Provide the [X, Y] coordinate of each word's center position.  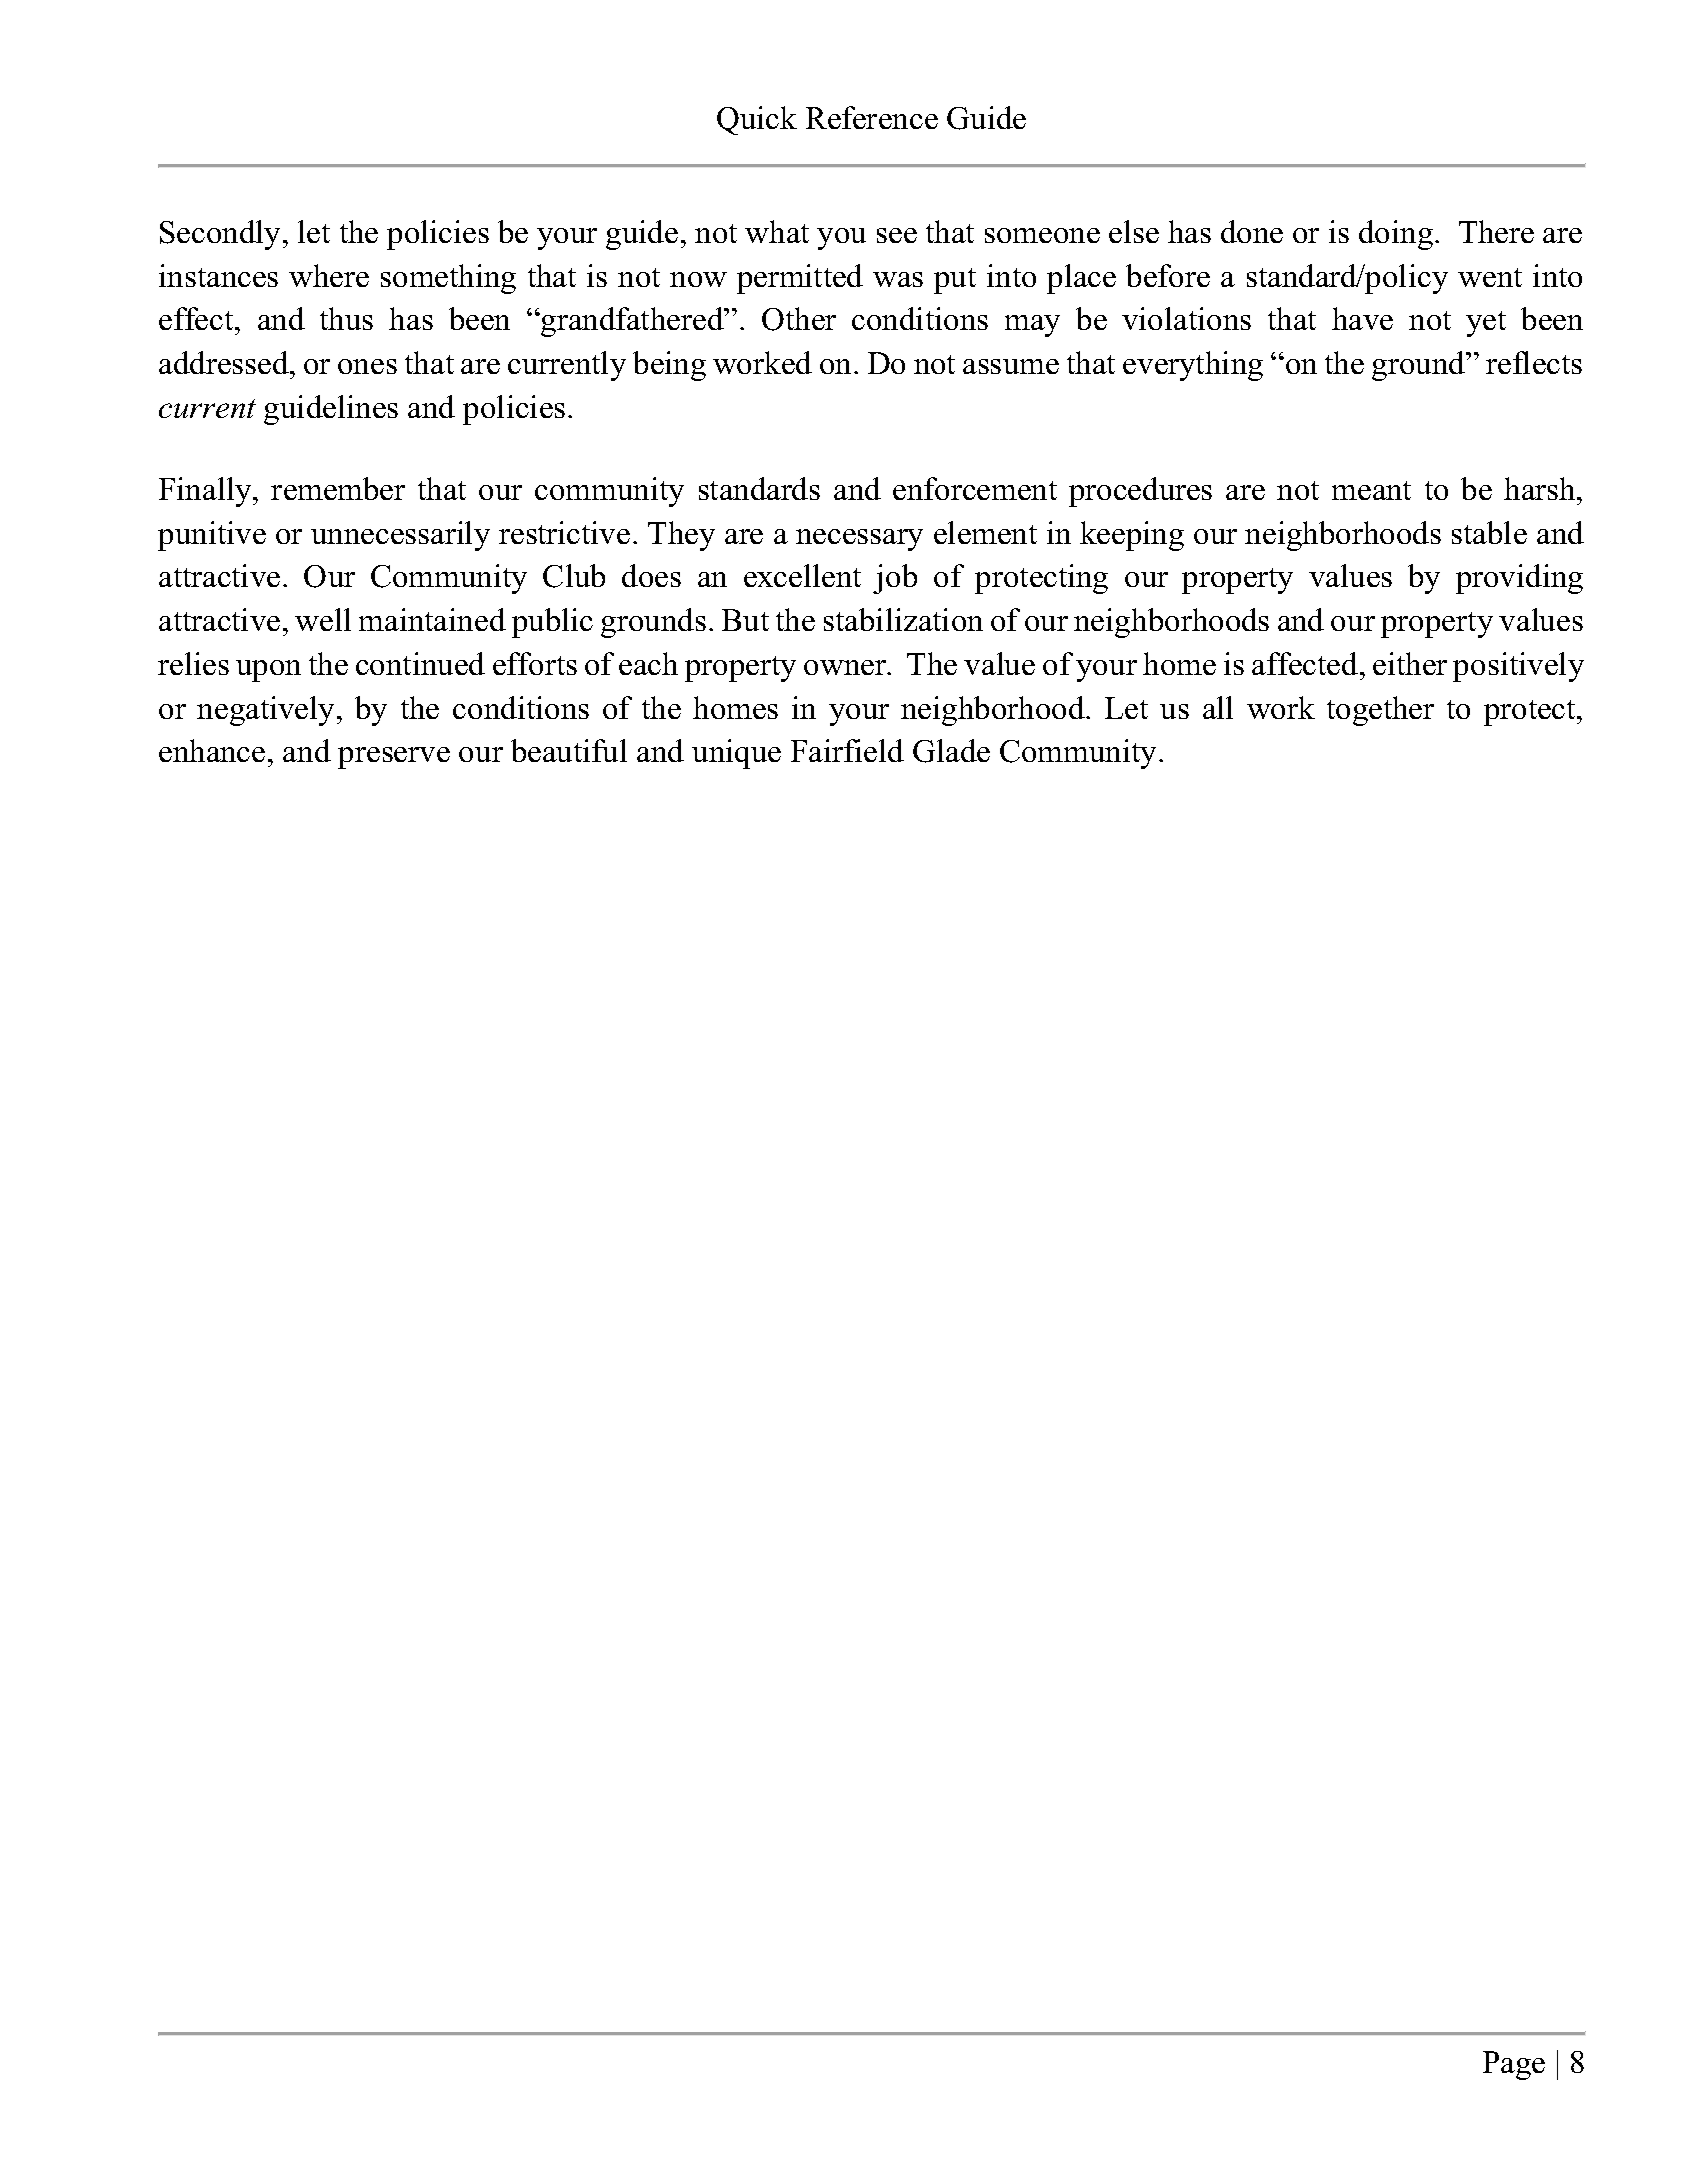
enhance [212, 750]
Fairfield [847, 750]
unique [736, 754]
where [329, 275]
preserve [394, 758]
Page [1514, 2065]
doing [1396, 235]
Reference [872, 117]
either [1410, 663]
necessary [859, 540]
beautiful [569, 750]
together [1380, 711]
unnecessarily [400, 536]
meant [1371, 490]
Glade [951, 751]
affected [1306, 663]
